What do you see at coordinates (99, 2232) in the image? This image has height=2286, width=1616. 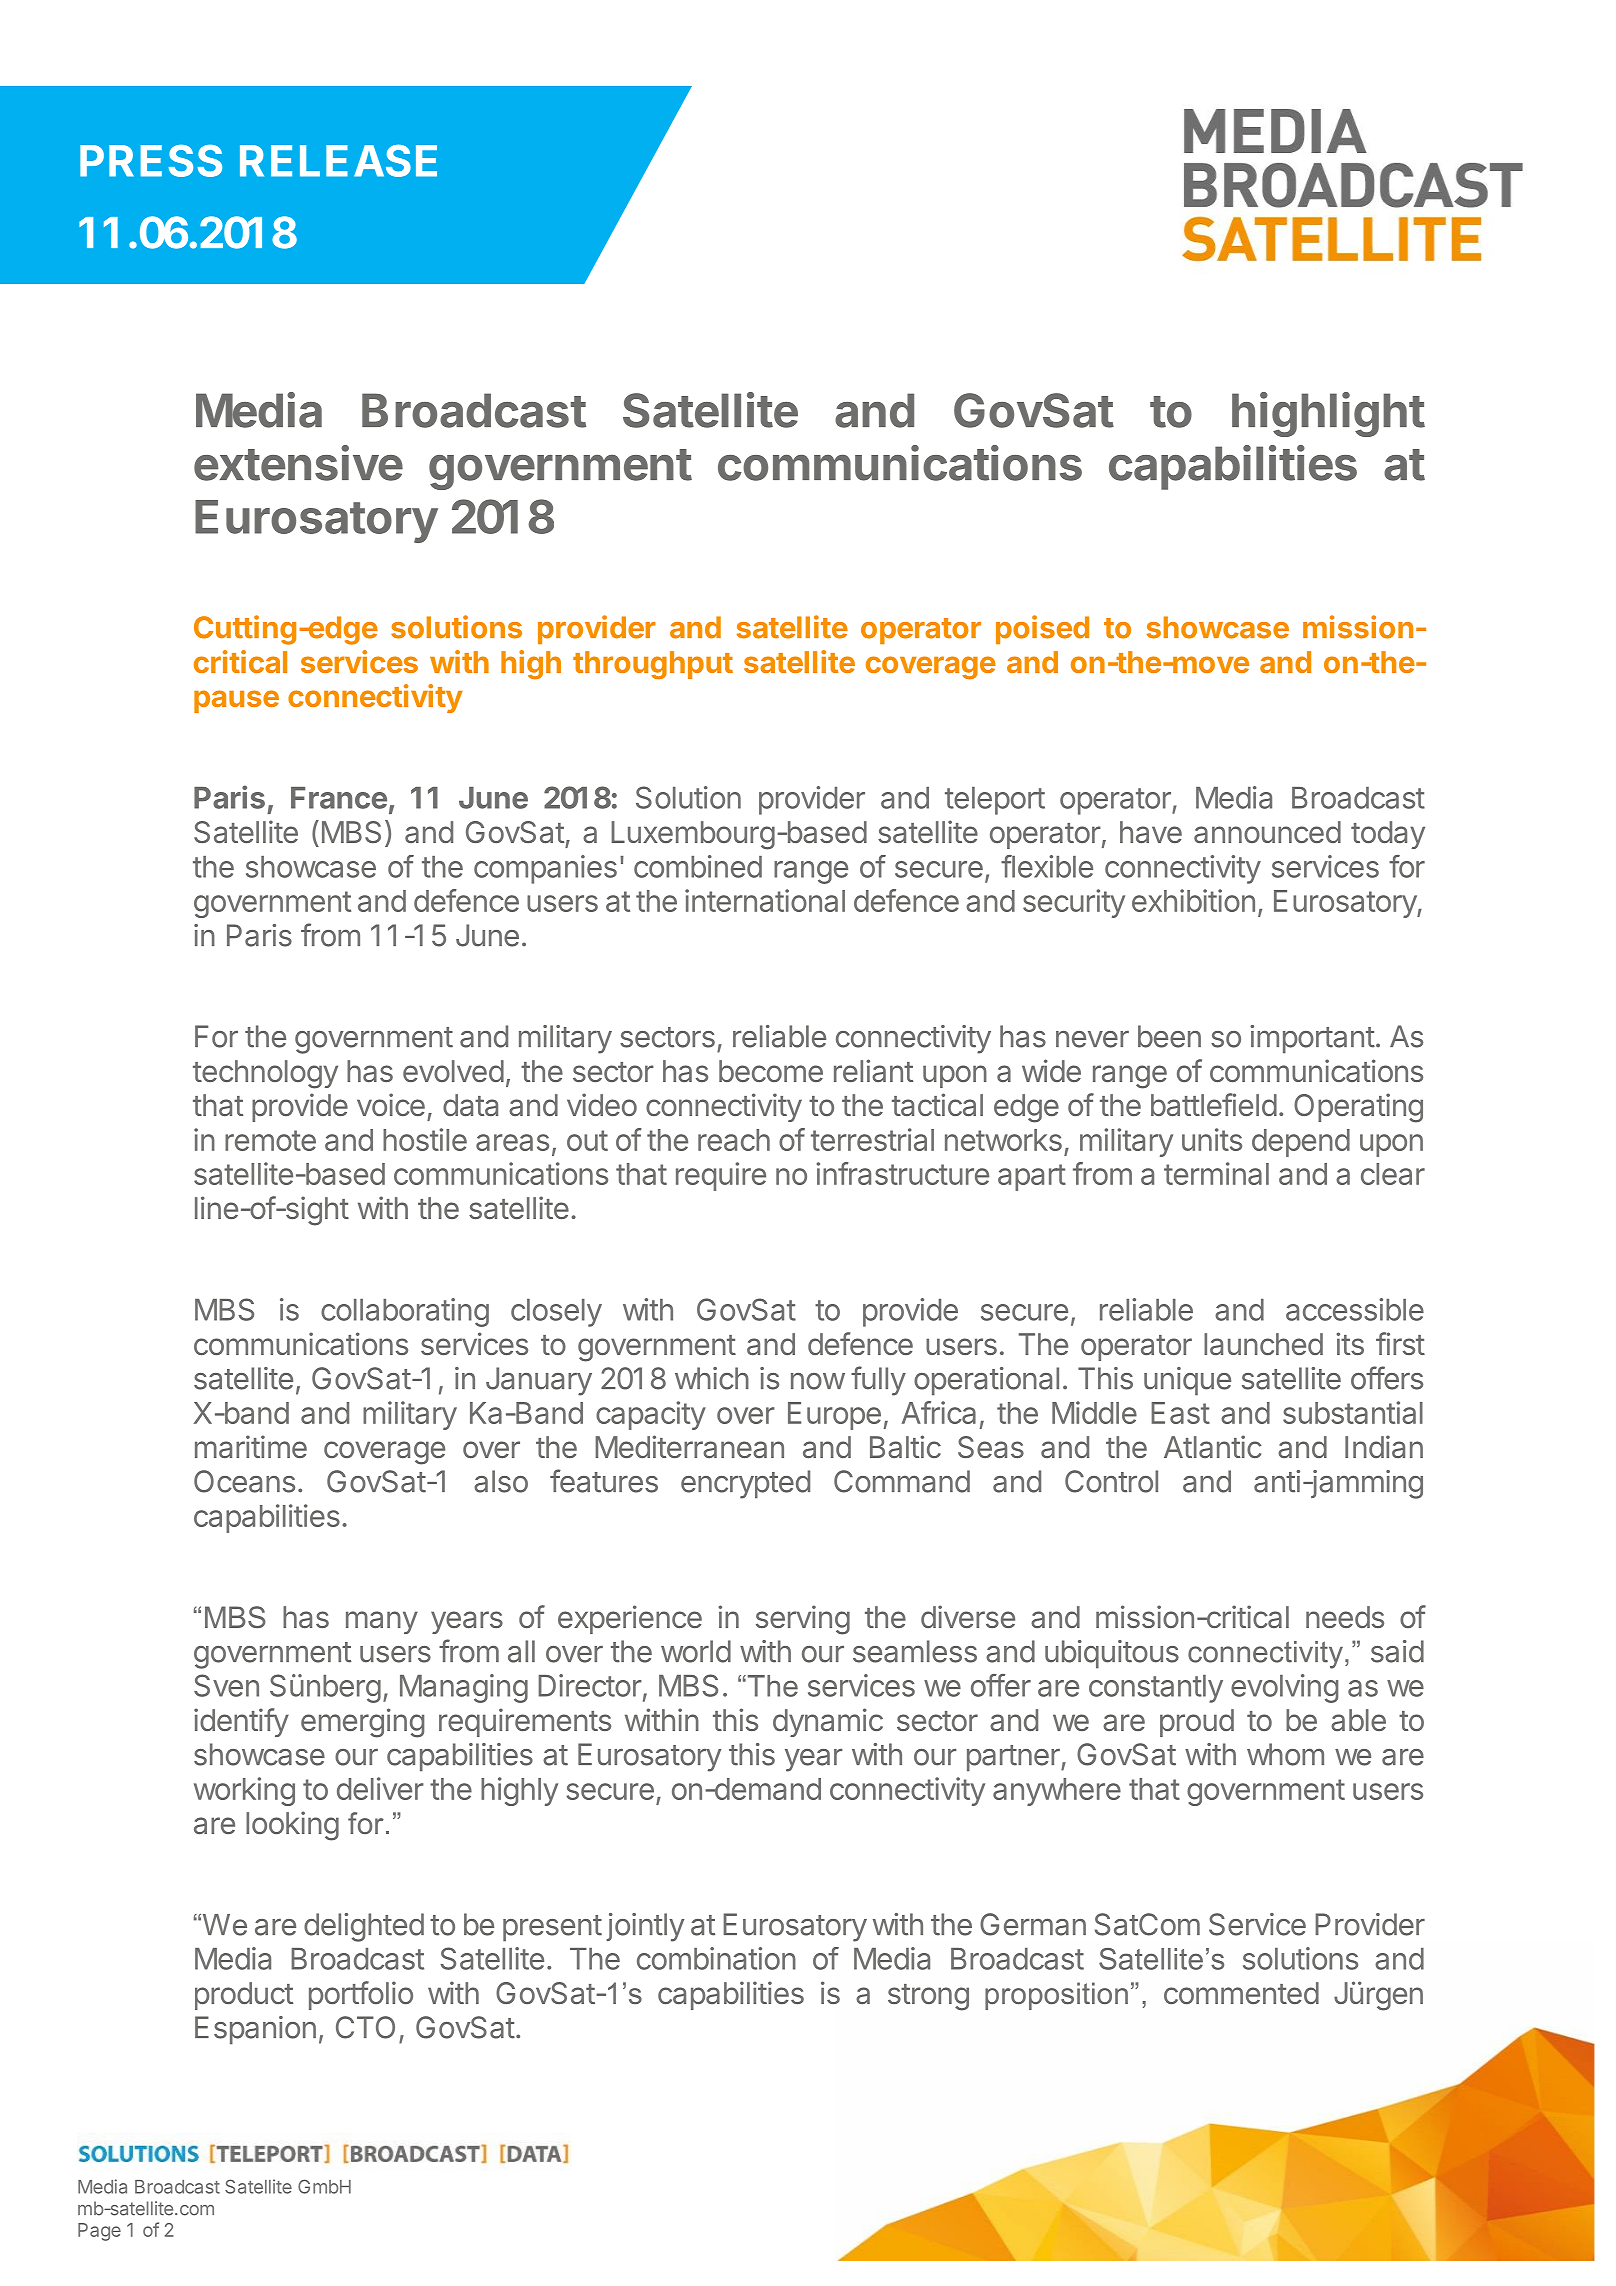 I see `Page` at bounding box center [99, 2232].
